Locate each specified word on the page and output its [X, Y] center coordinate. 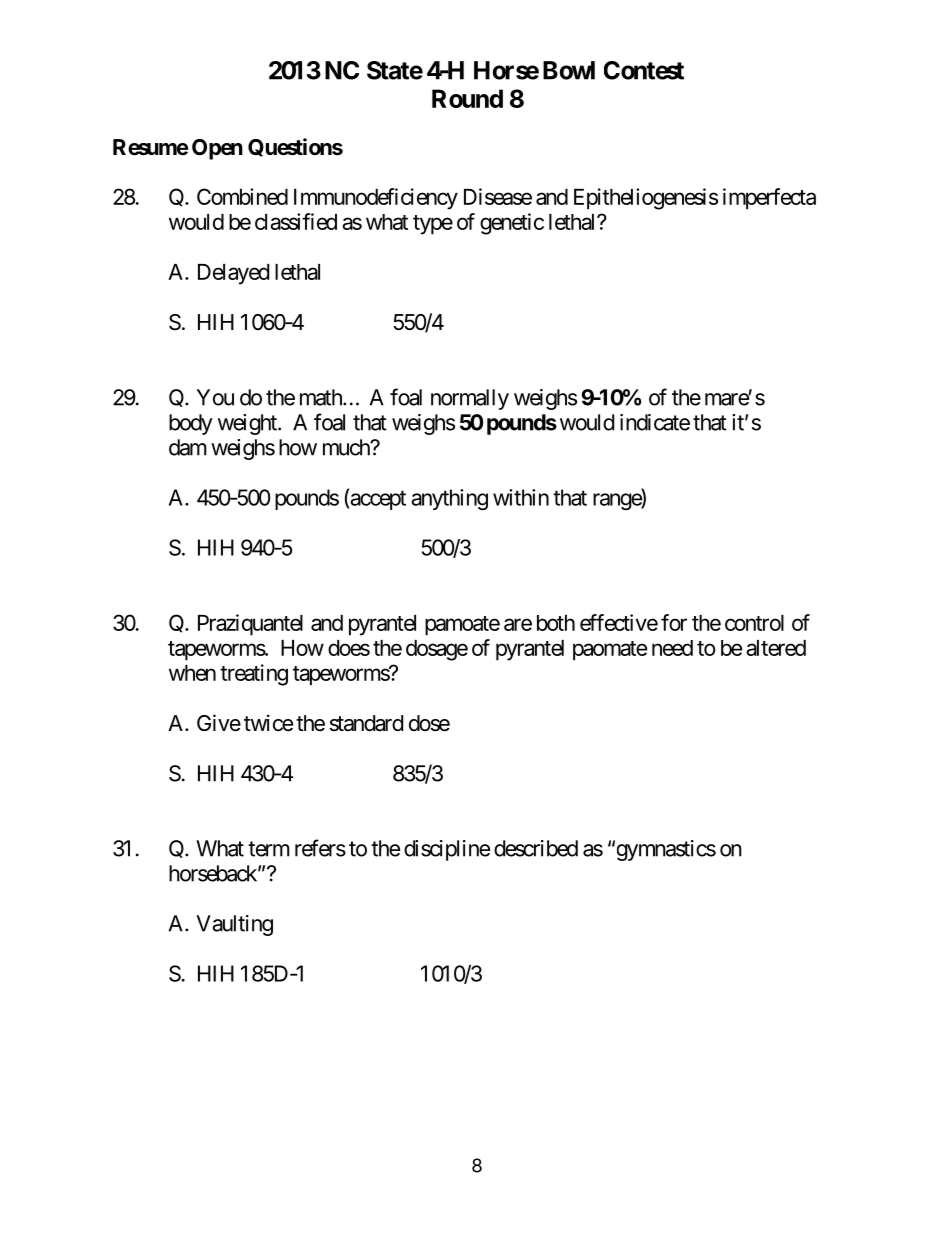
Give [219, 723]
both [556, 623]
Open [217, 149]
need [672, 648]
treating [254, 675]
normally [470, 399]
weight [248, 424]
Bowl [569, 70]
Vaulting [234, 925]
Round [467, 98]
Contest [644, 70]
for [674, 622]
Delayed [233, 274]
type [433, 225]
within [521, 497]
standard [366, 723]
